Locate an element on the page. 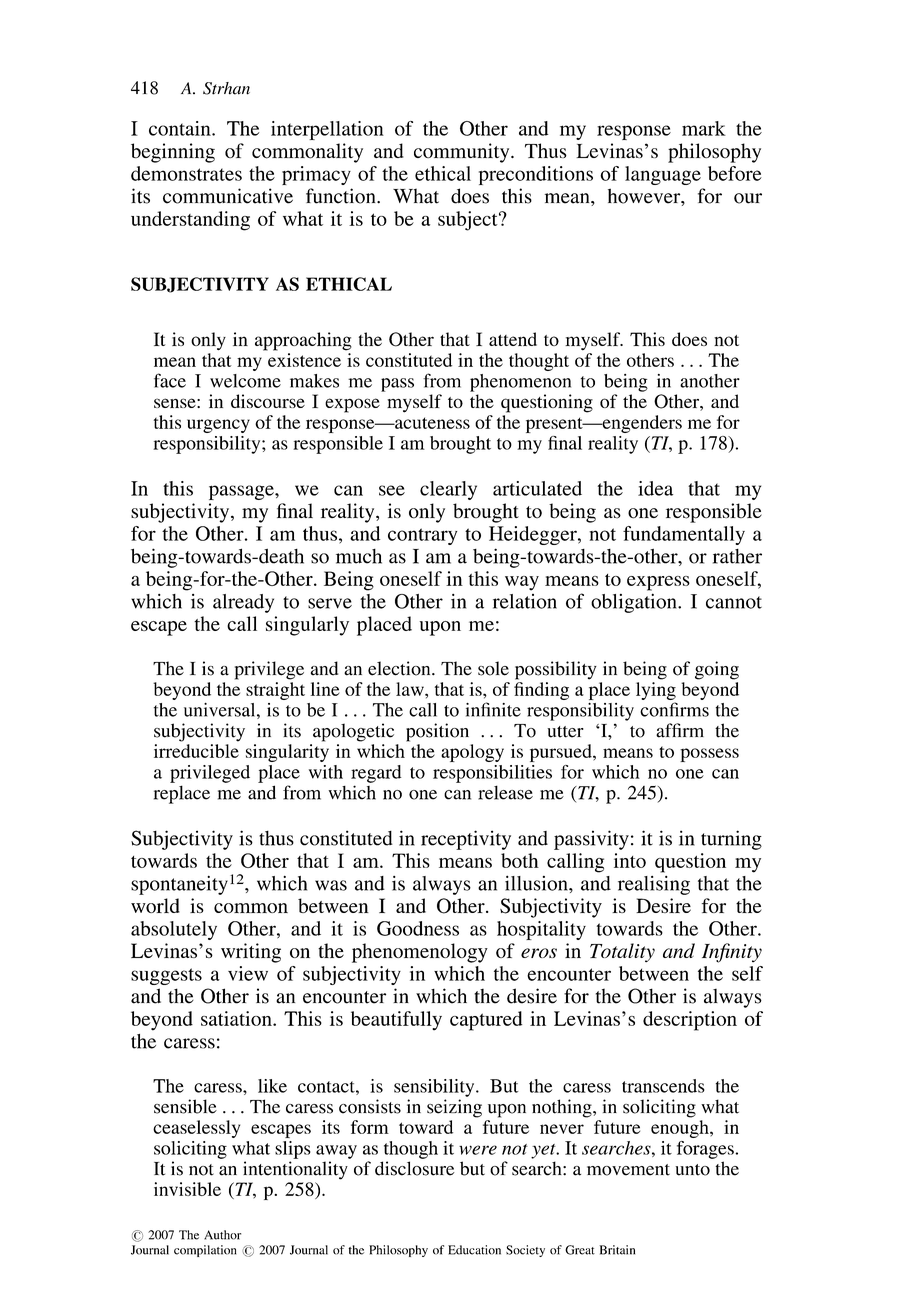 The width and height of the document is (914, 1316). lying is located at coordinates (656, 691).
